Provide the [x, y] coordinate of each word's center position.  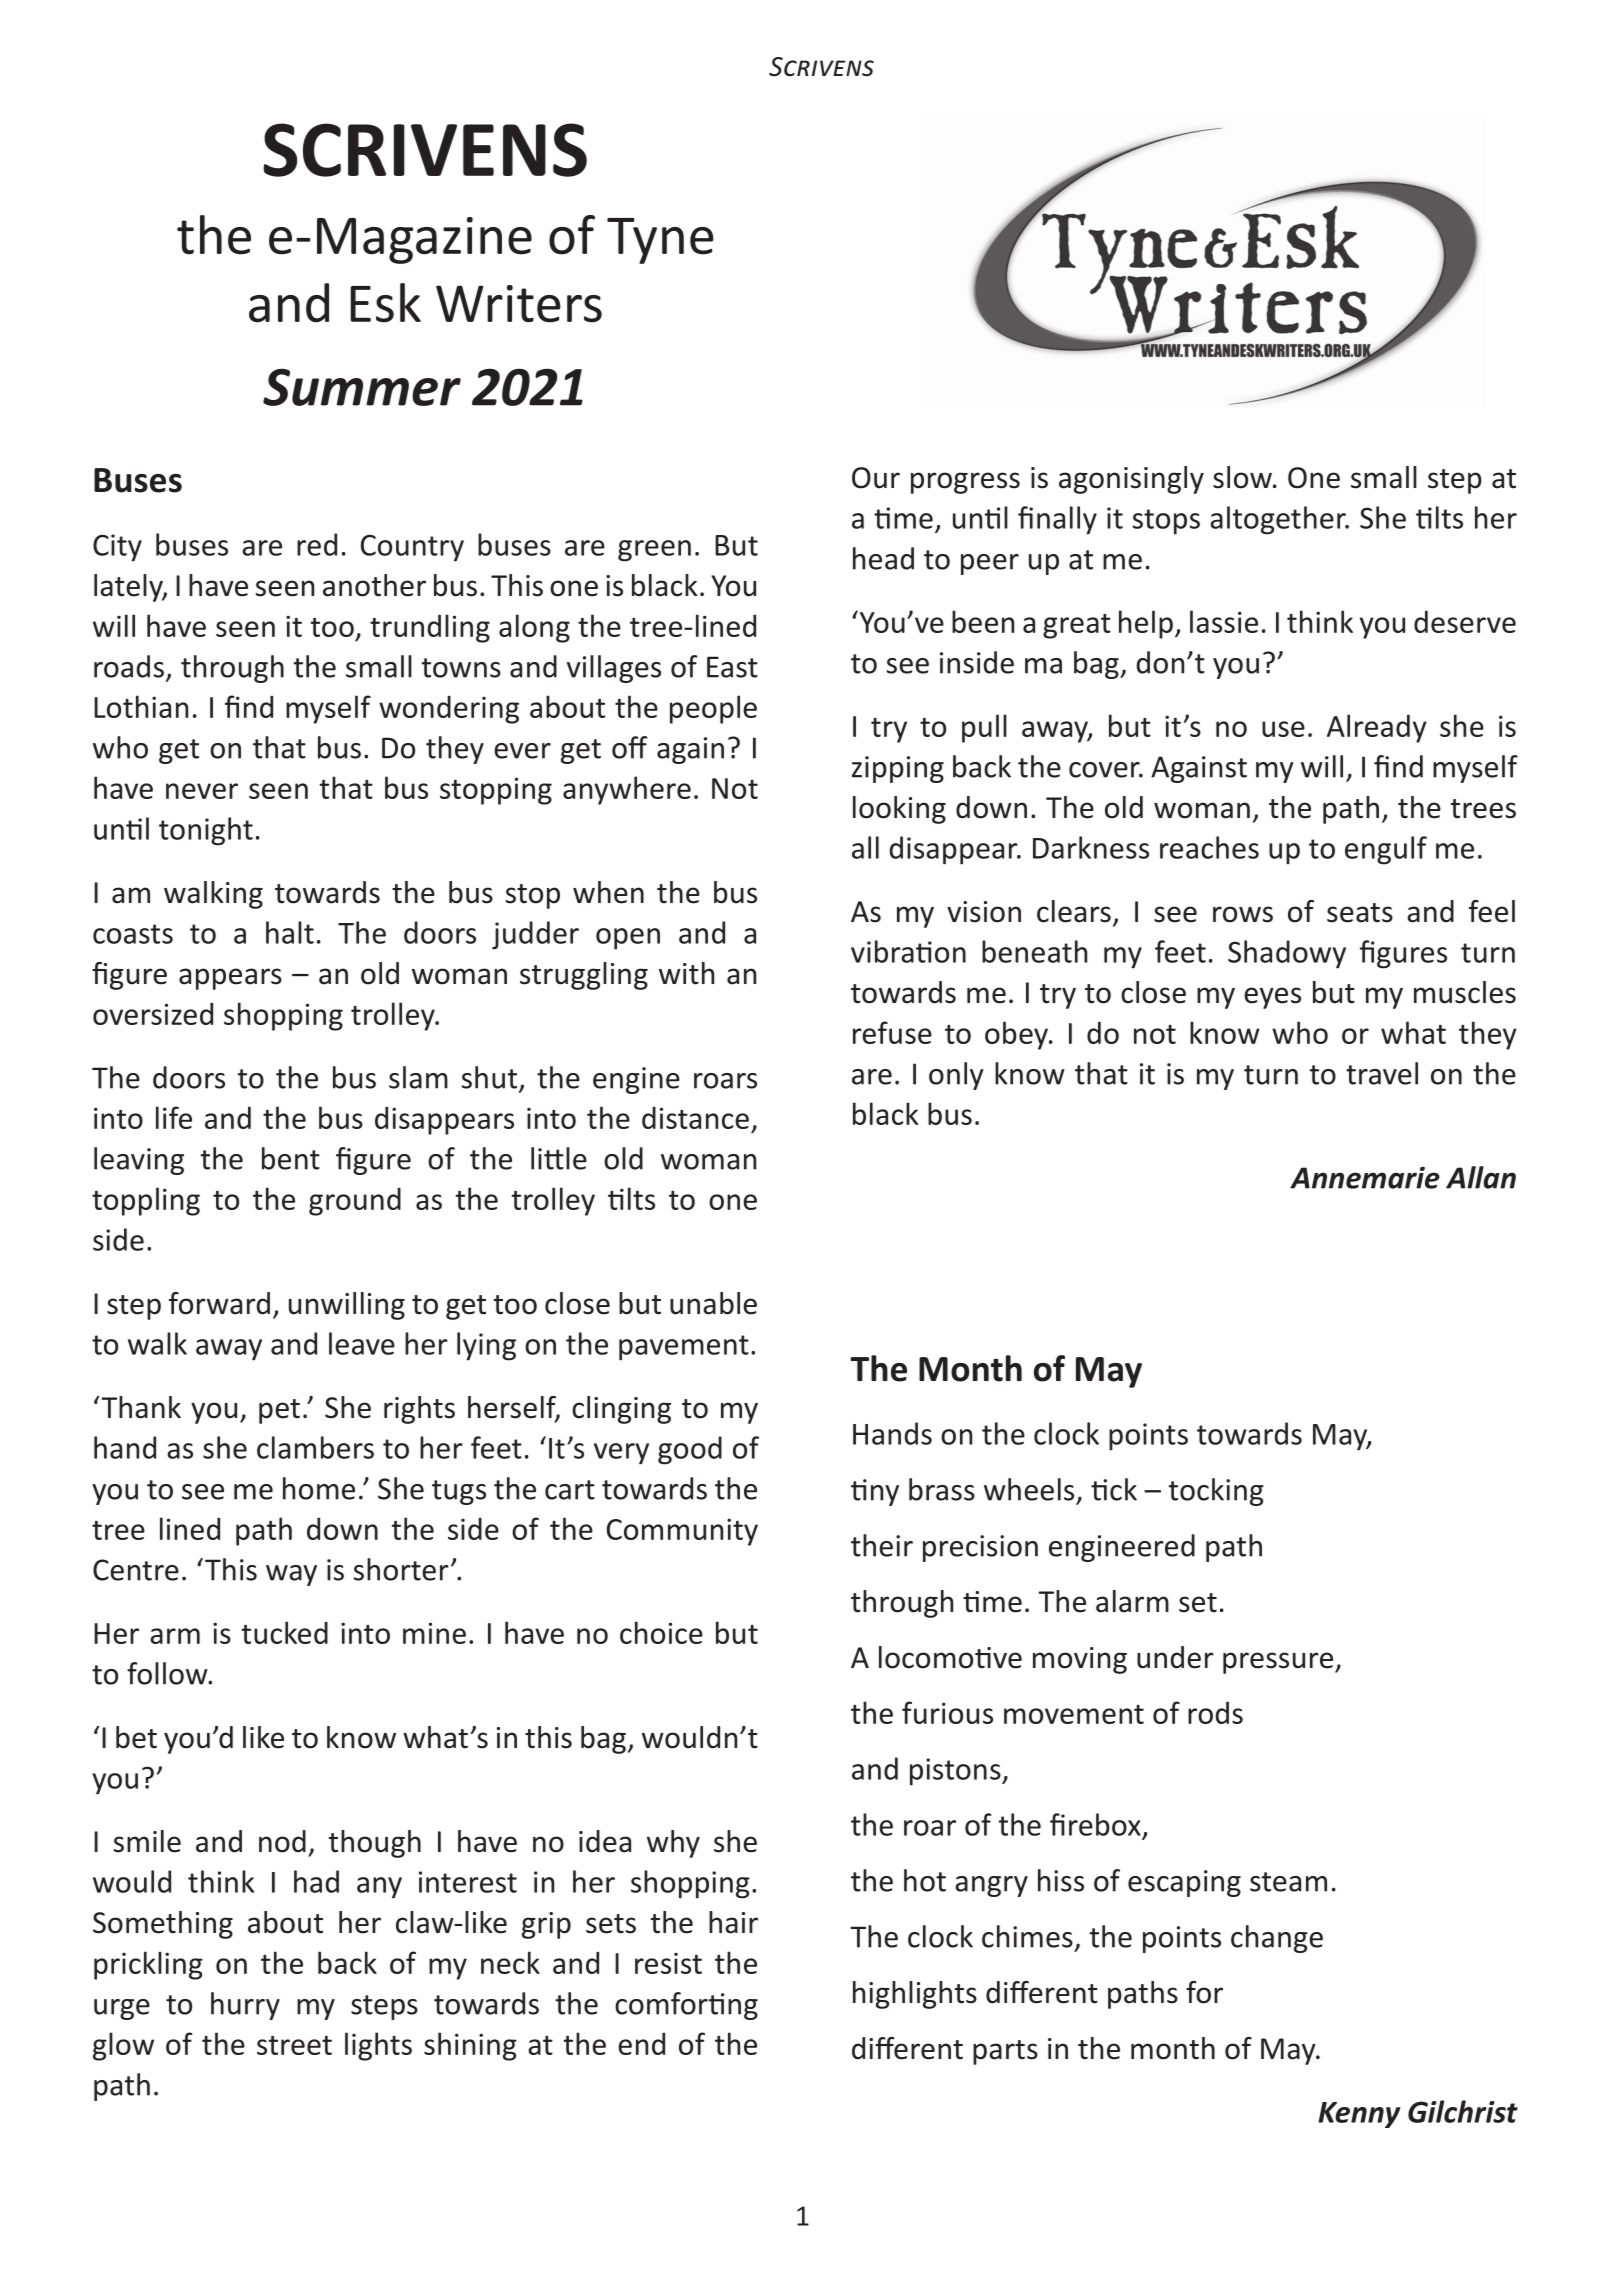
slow [1243, 477]
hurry [245, 2006]
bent [291, 1158]
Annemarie [1365, 1177]
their [882, 1545]
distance [695, 1118]
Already [1377, 728]
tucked [285, 1632]
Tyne [660, 241]
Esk [385, 303]
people [713, 709]
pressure [1278, 1663]
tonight [206, 831]
